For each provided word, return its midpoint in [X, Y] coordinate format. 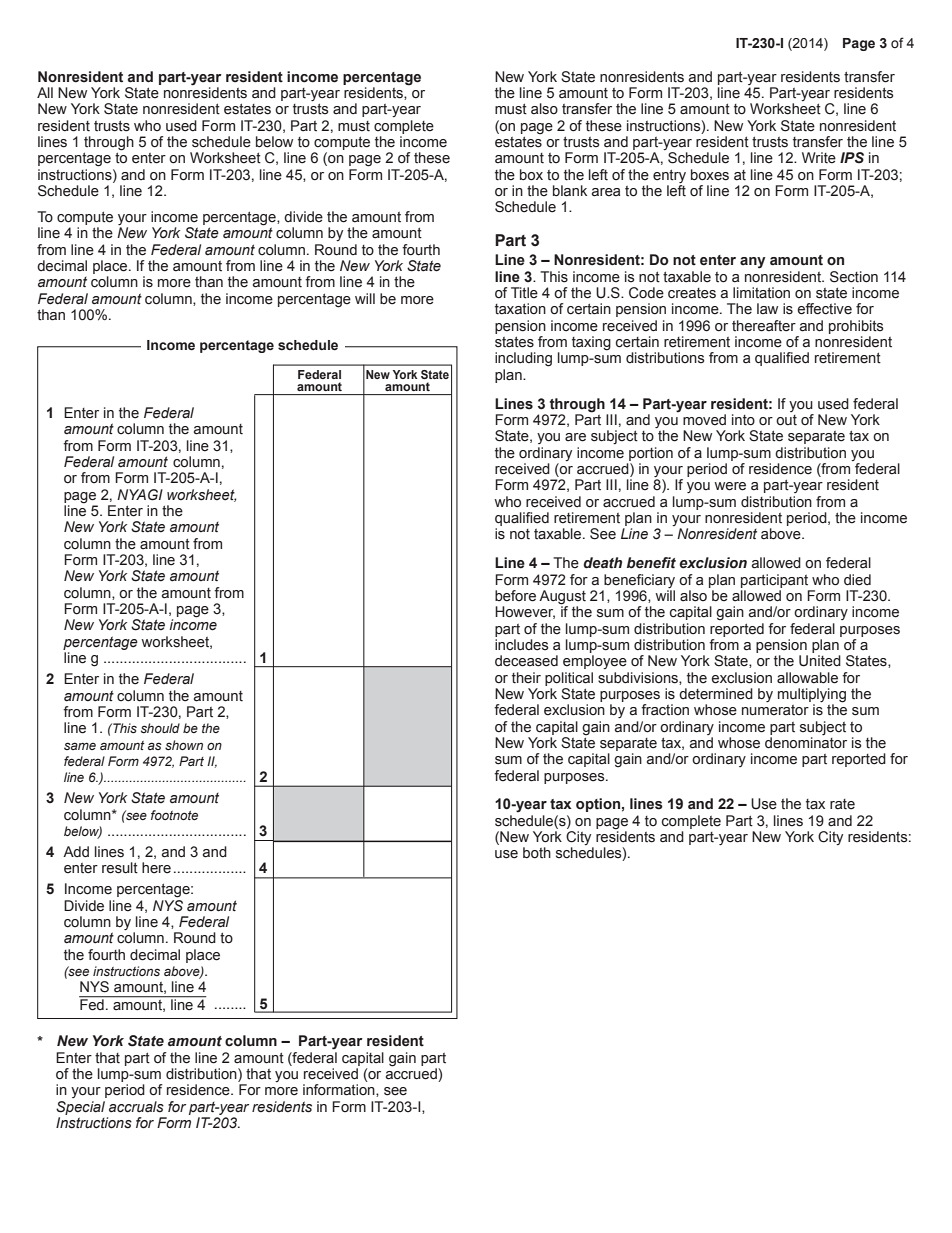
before [515, 596]
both [537, 853]
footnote [174, 815]
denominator [806, 743]
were [730, 486]
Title [524, 293]
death [602, 563]
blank [570, 191]
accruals [136, 1107]
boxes [710, 175]
